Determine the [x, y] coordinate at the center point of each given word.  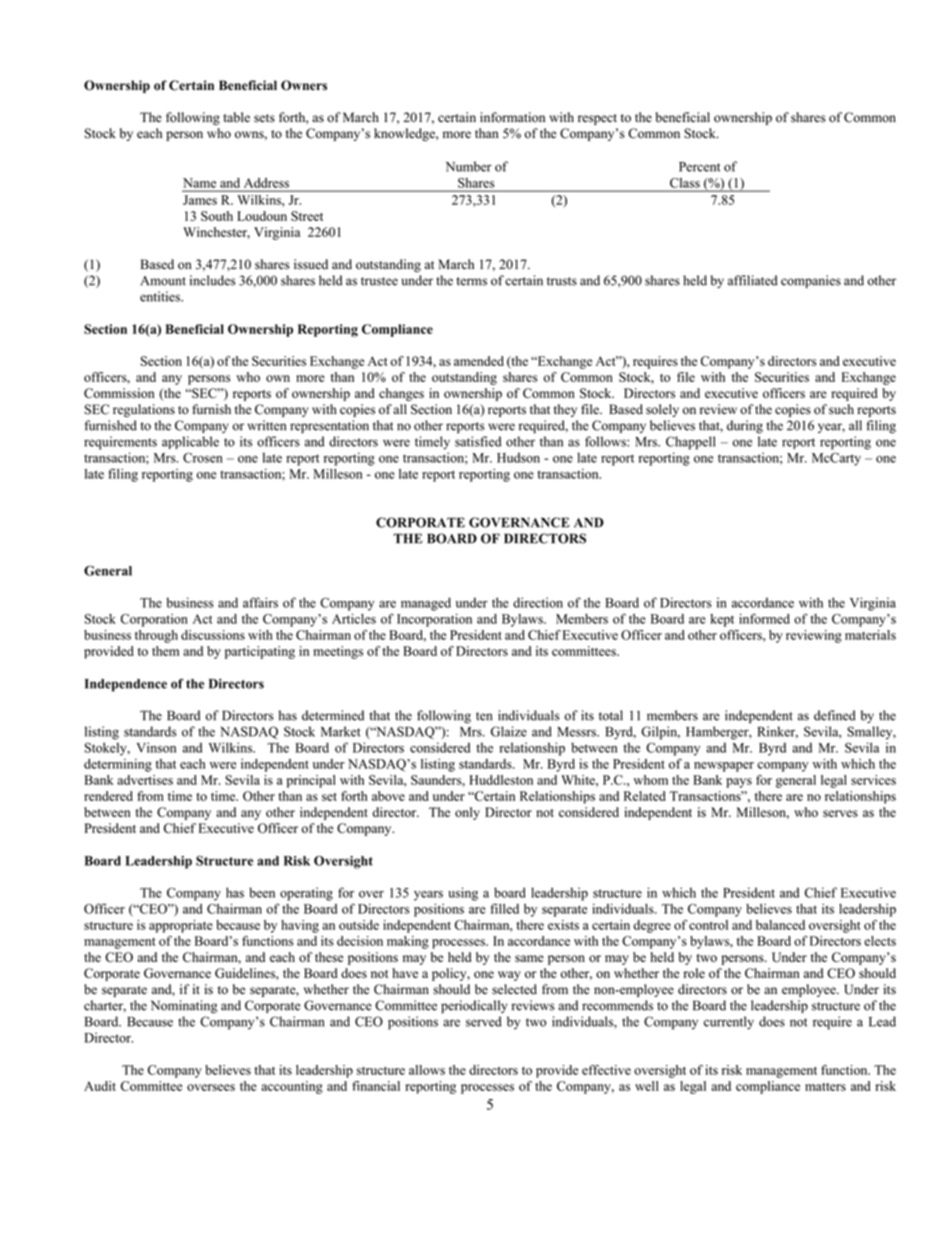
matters [825, 1087]
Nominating [184, 1007]
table [236, 117]
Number [469, 166]
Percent [699, 167]
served [484, 1021]
